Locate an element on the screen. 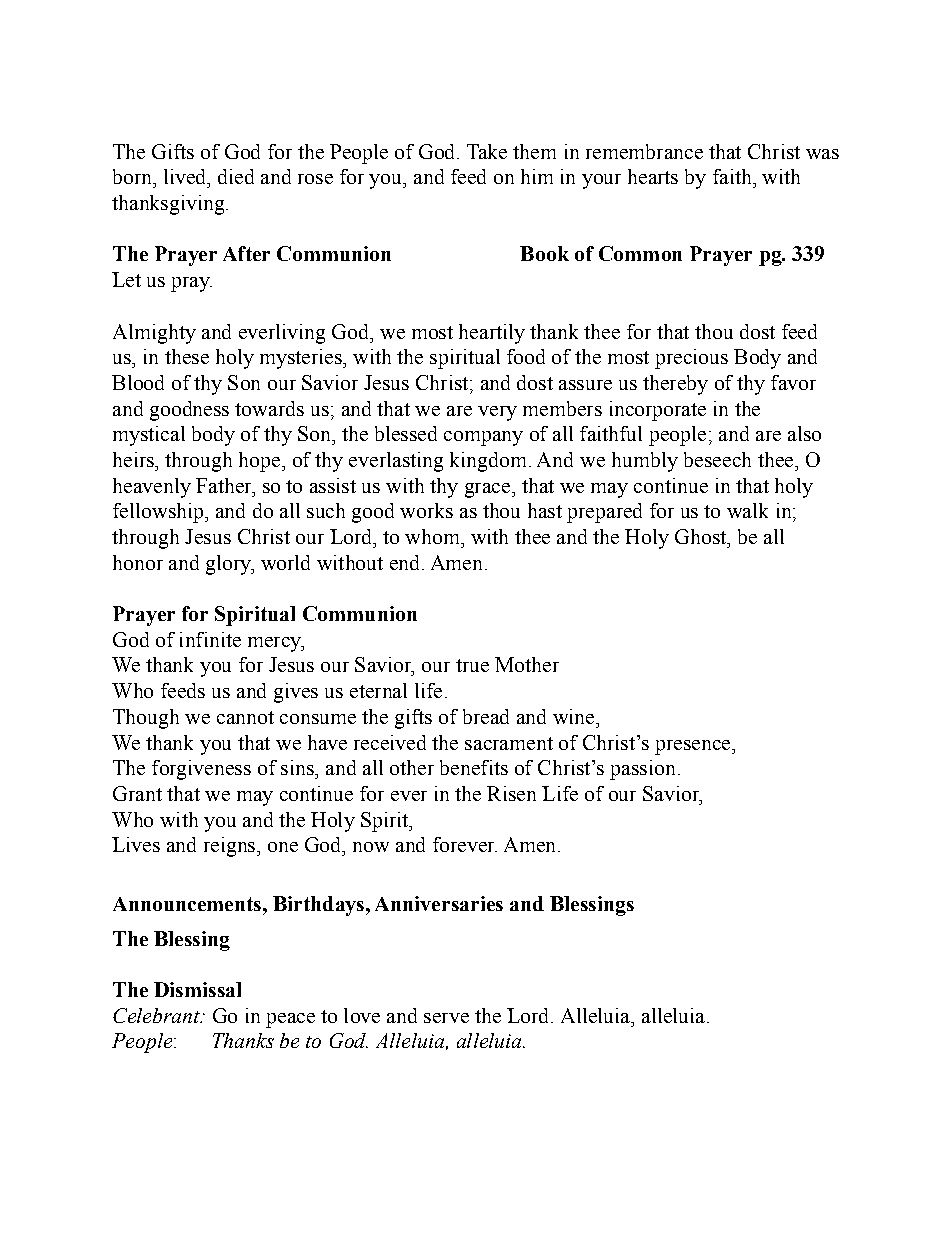  reigns is located at coordinates (231, 847).
